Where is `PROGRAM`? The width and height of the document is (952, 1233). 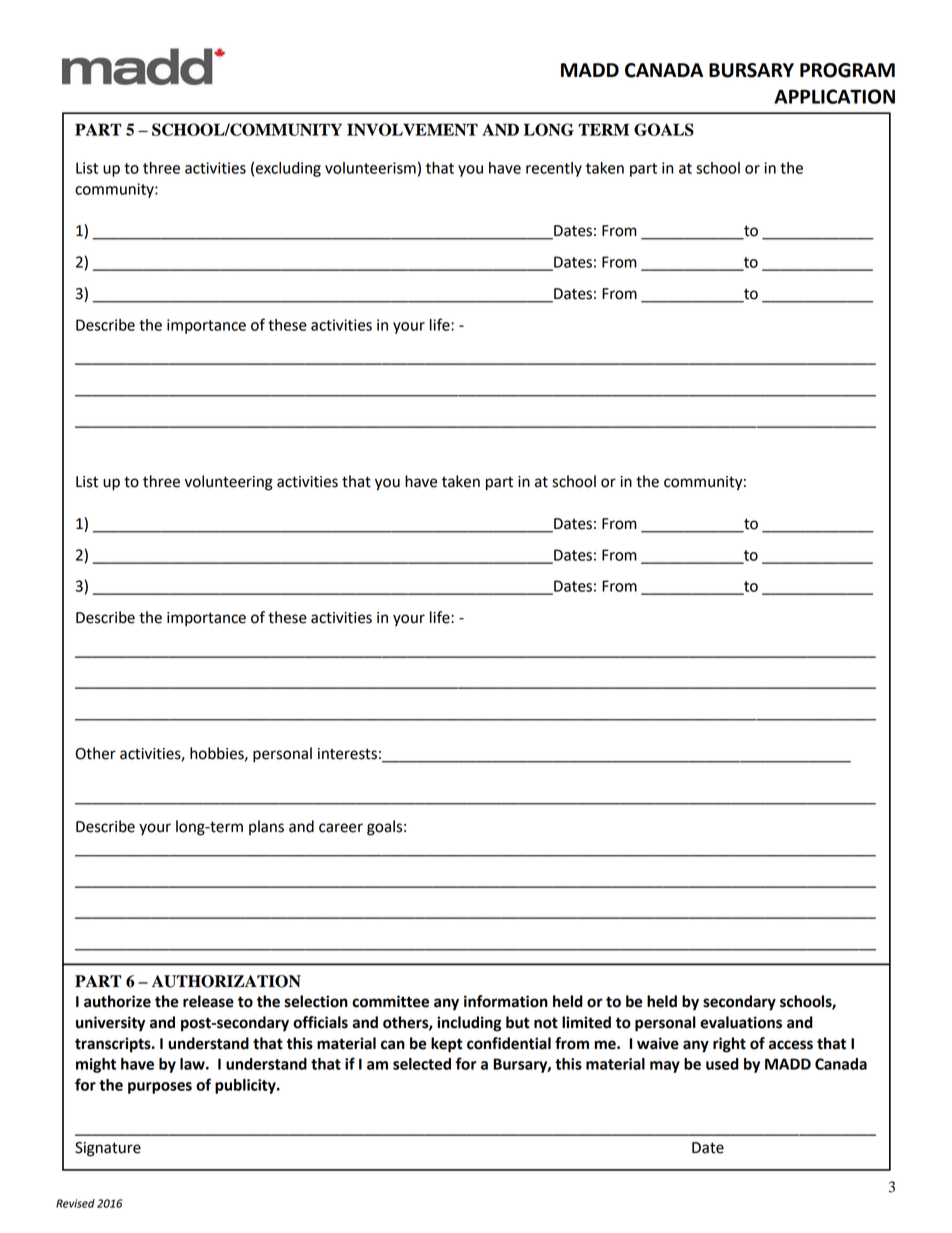
PROGRAM is located at coordinates (847, 70).
